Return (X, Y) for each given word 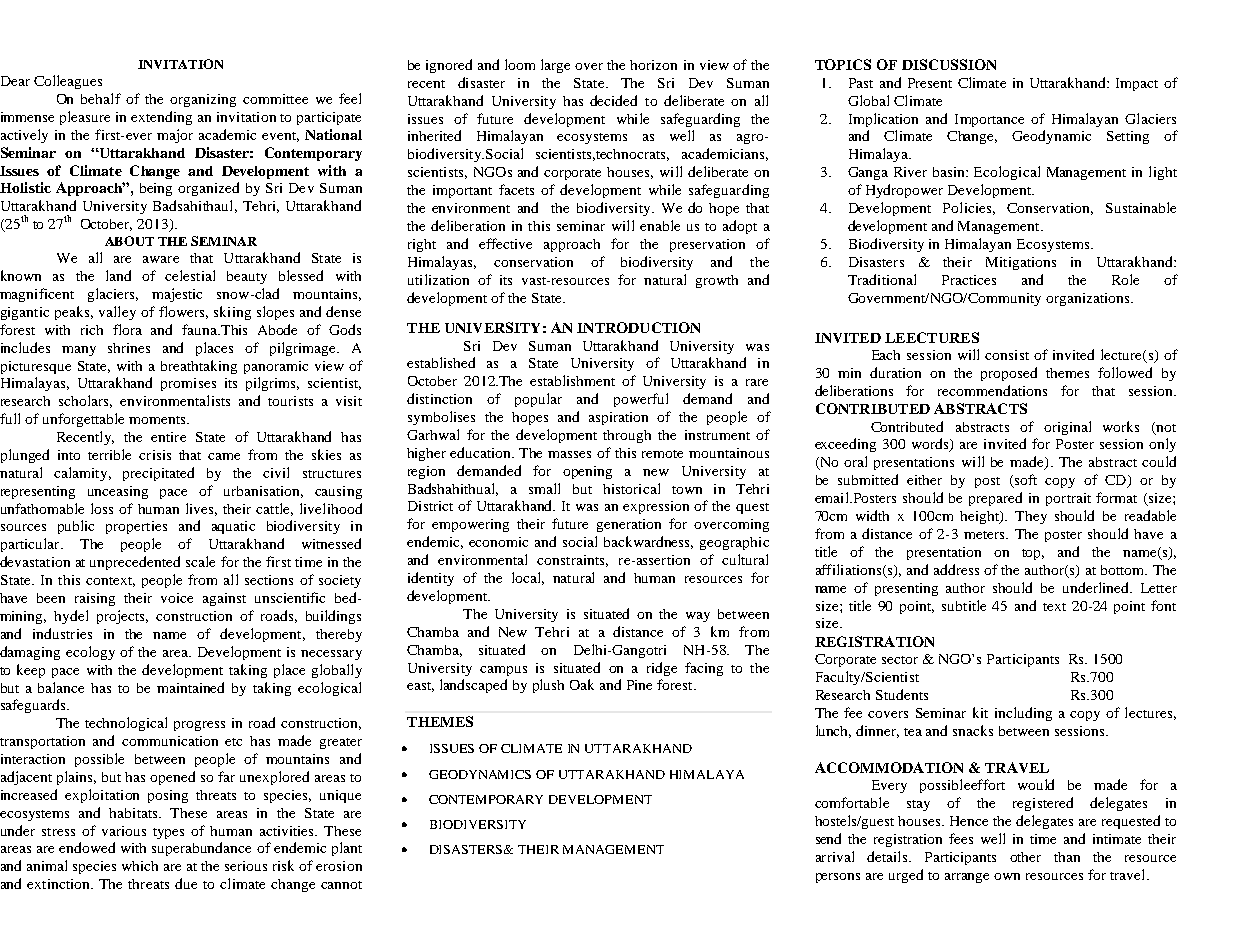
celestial (190, 275)
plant (347, 849)
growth (717, 281)
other (1025, 857)
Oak (582, 684)
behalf (101, 98)
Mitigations (1021, 263)
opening (587, 472)
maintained (190, 687)
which (140, 866)
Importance (989, 120)
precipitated (158, 474)
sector (900, 660)
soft (1024, 481)
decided (613, 100)
